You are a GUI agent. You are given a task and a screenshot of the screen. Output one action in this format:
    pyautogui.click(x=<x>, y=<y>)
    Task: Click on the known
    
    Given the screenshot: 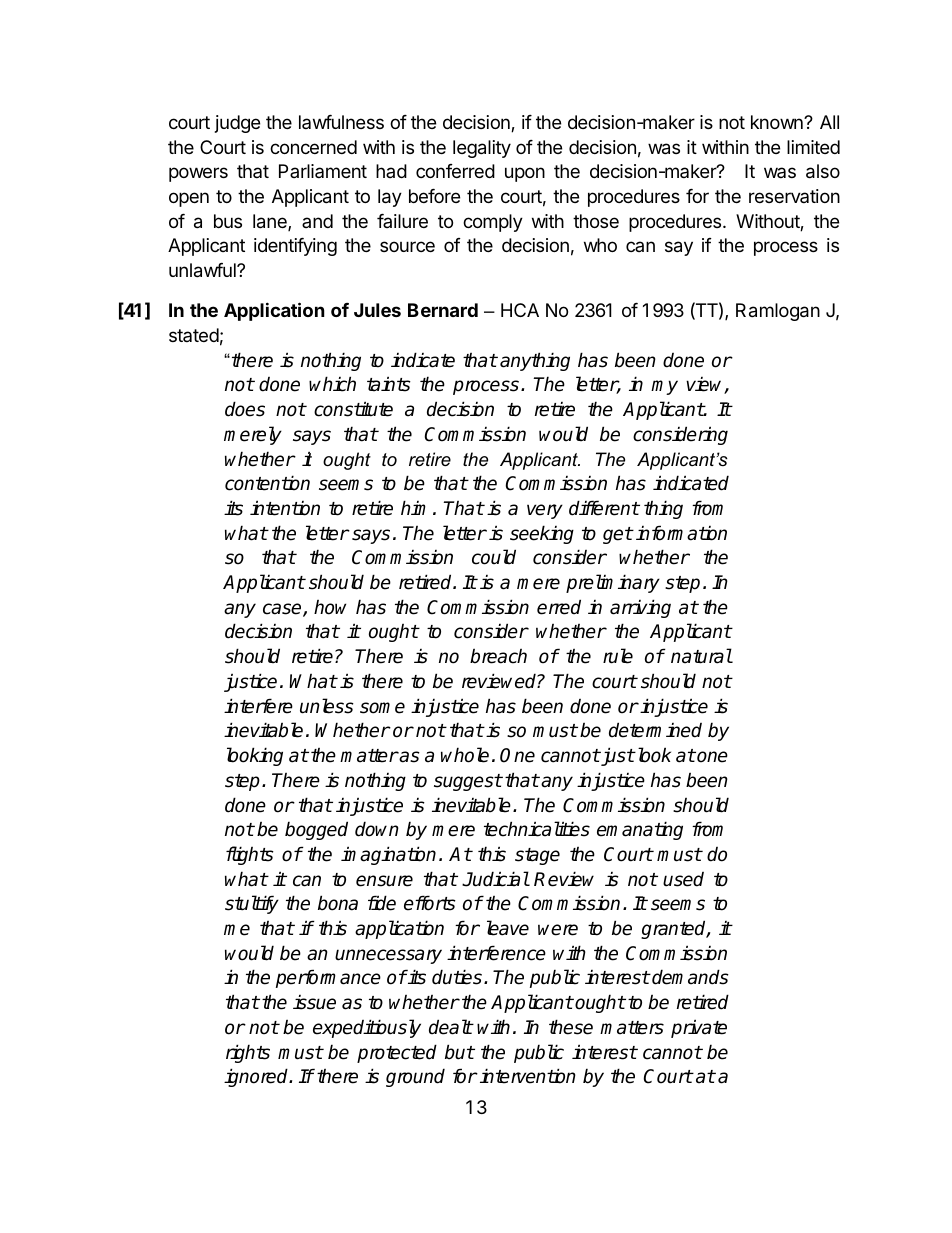 What is the action you would take?
    pyautogui.click(x=778, y=122)
